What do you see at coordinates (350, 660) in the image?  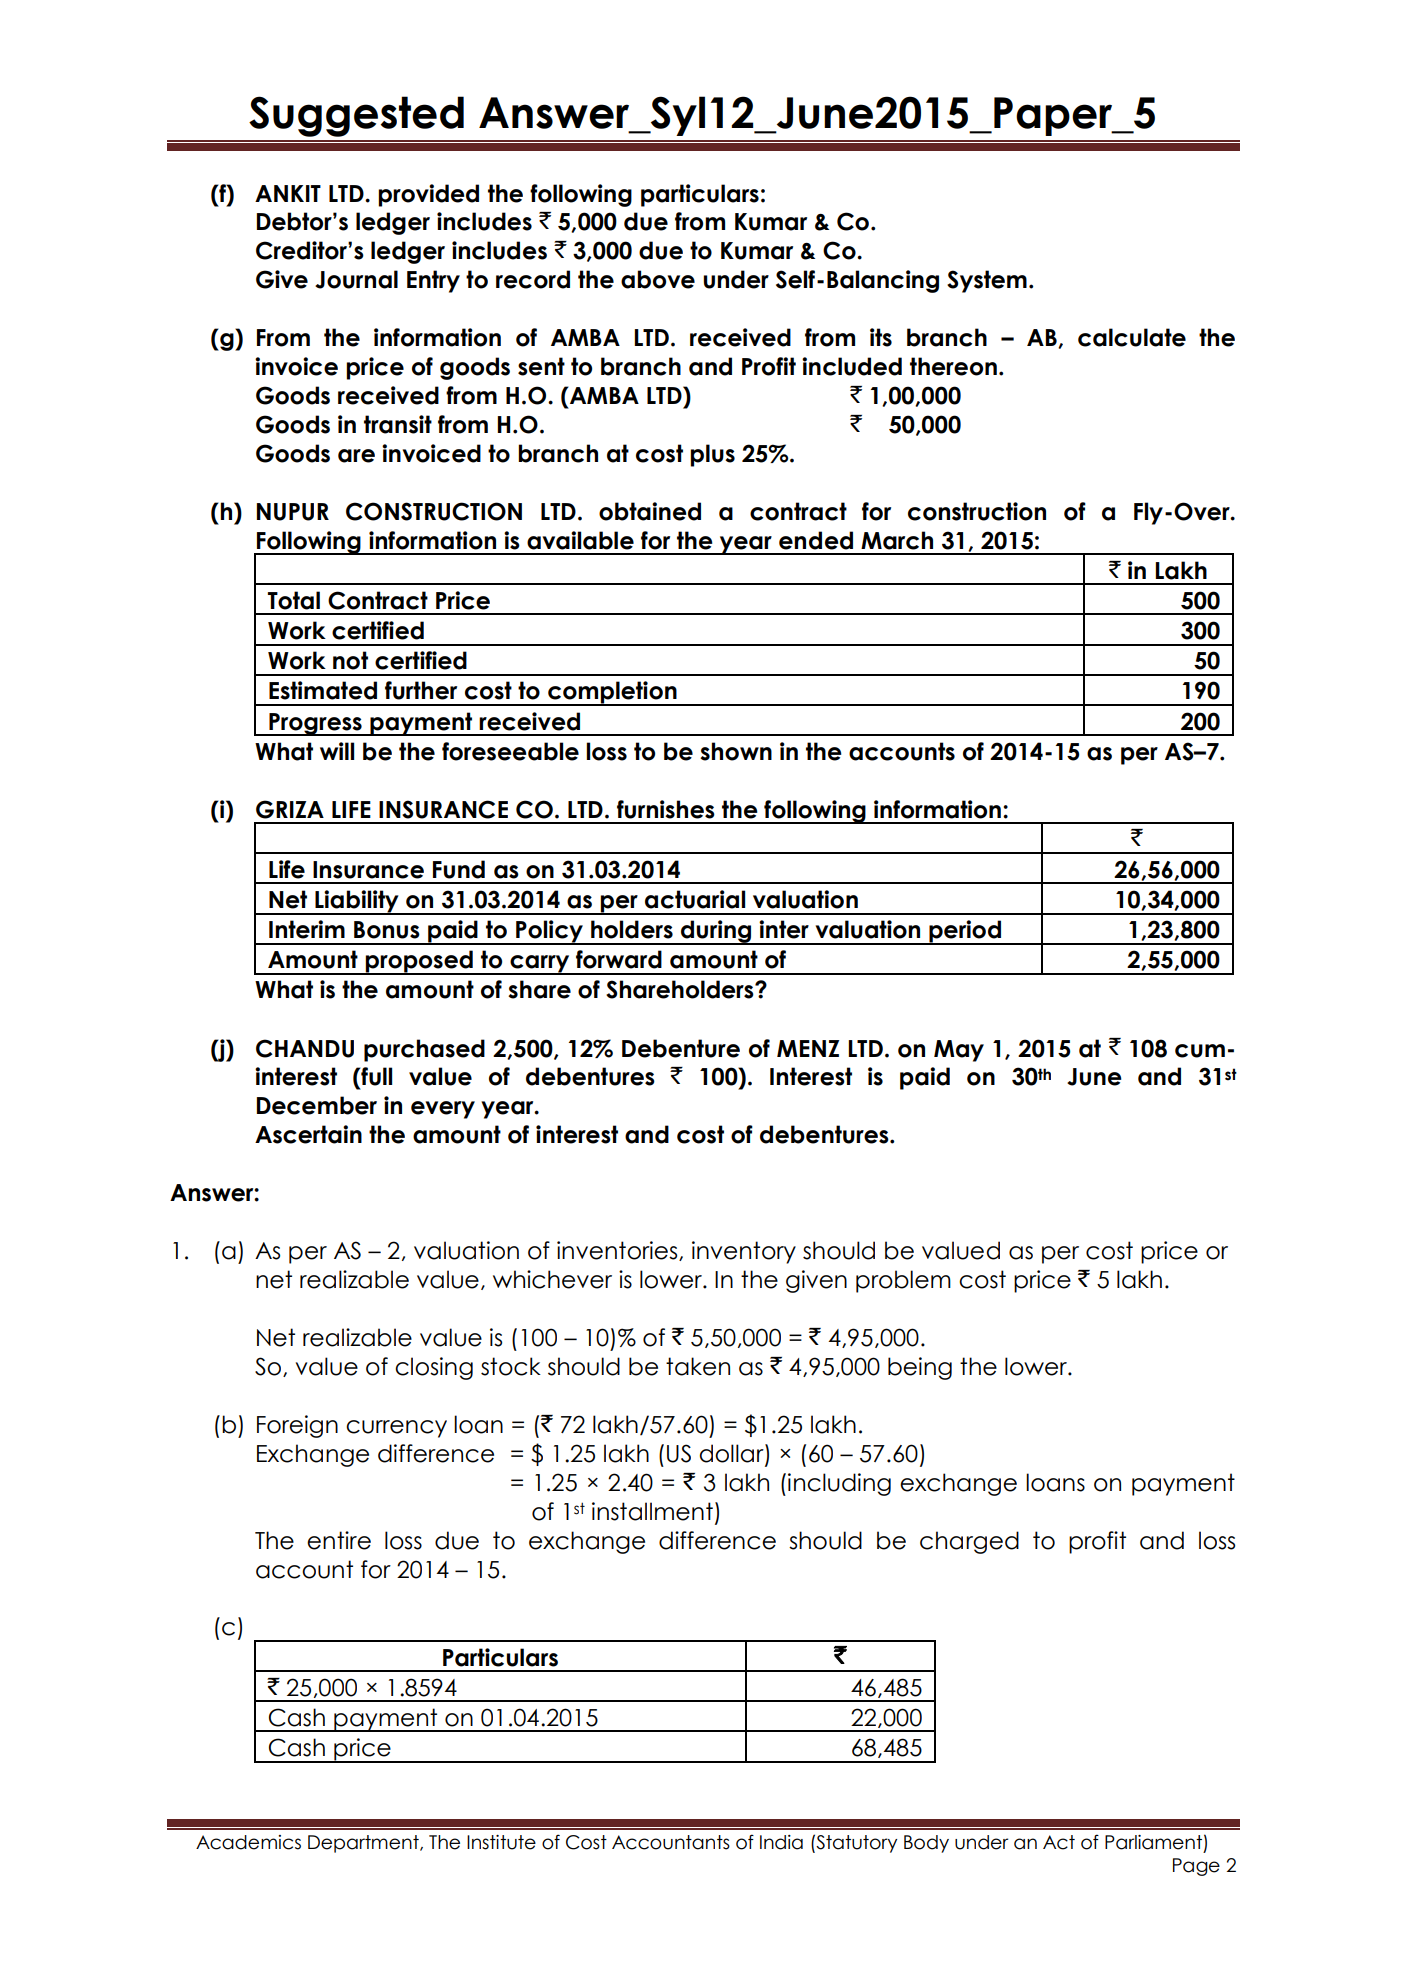 I see `not` at bounding box center [350, 660].
